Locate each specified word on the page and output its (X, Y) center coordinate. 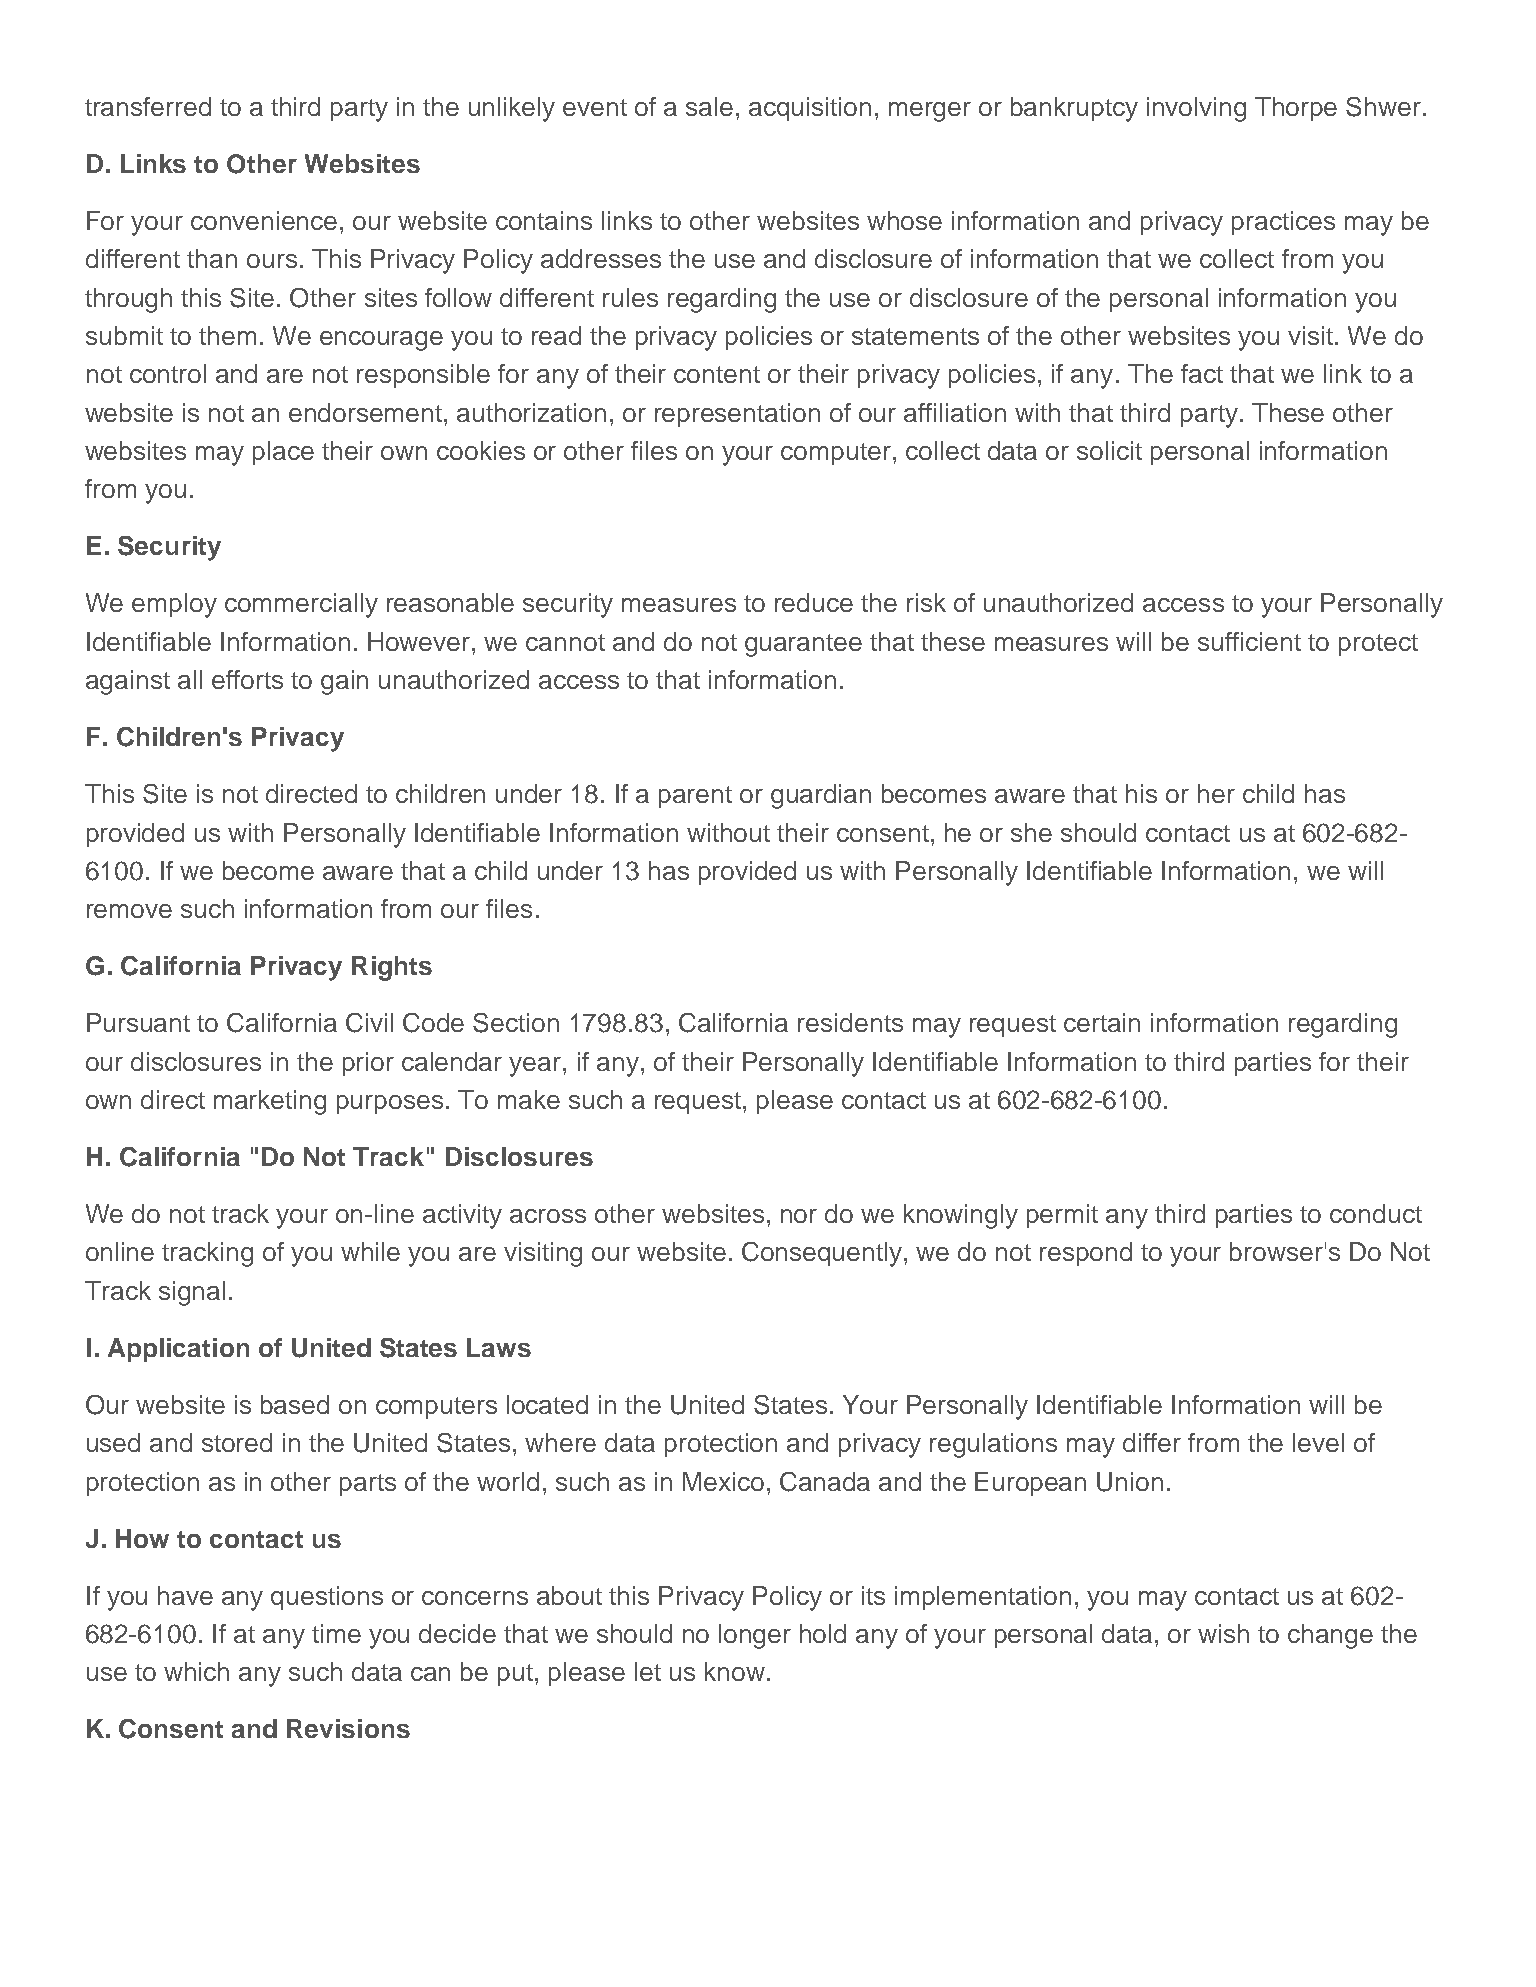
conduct (1376, 1213)
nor (799, 1216)
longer (755, 1636)
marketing (270, 1102)
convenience (264, 220)
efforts (247, 679)
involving (1196, 109)
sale (709, 106)
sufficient (1249, 641)
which (196, 1671)
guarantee (803, 645)
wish (1223, 1633)
